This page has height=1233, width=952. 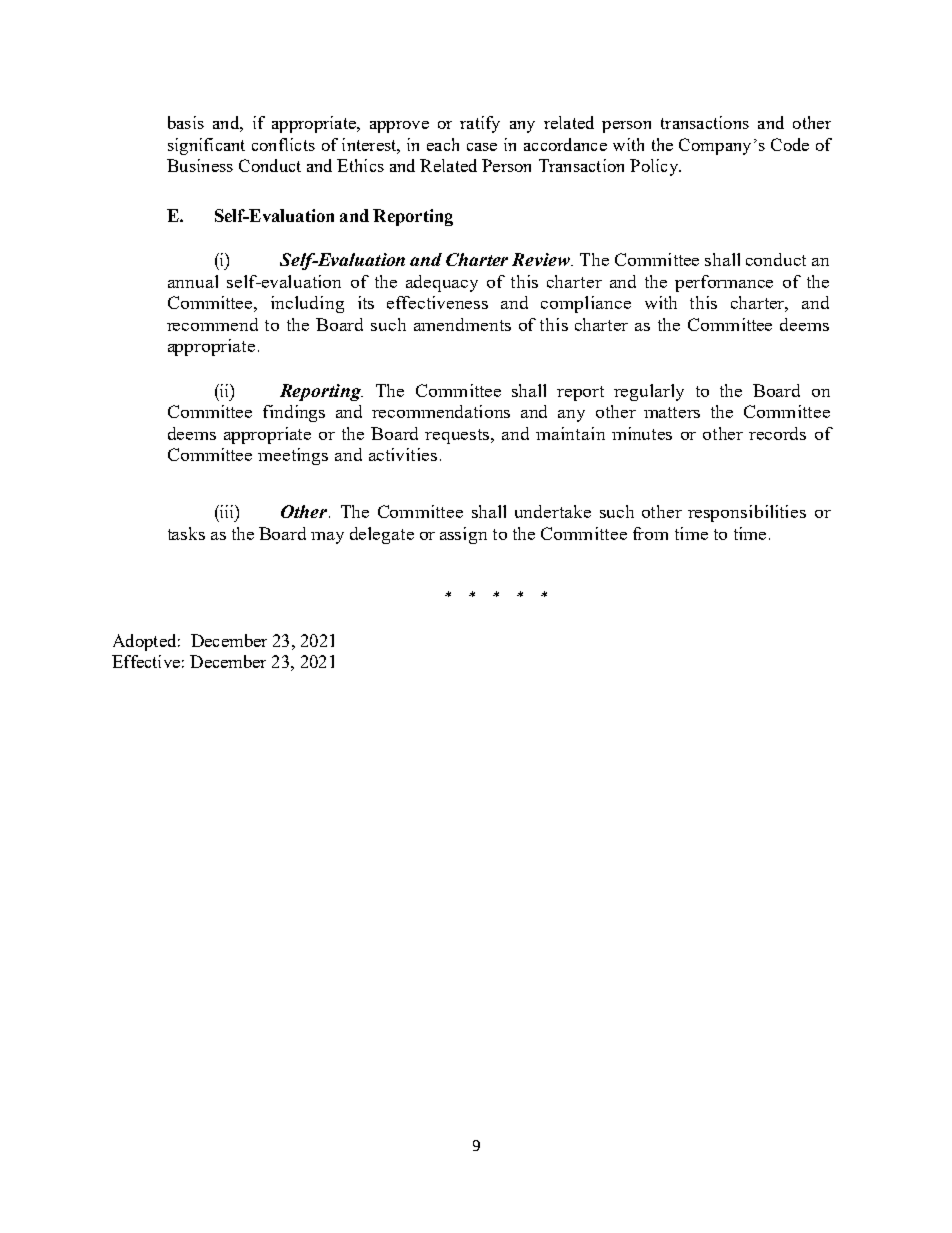 I want to click on conflicts, so click(x=283, y=144).
